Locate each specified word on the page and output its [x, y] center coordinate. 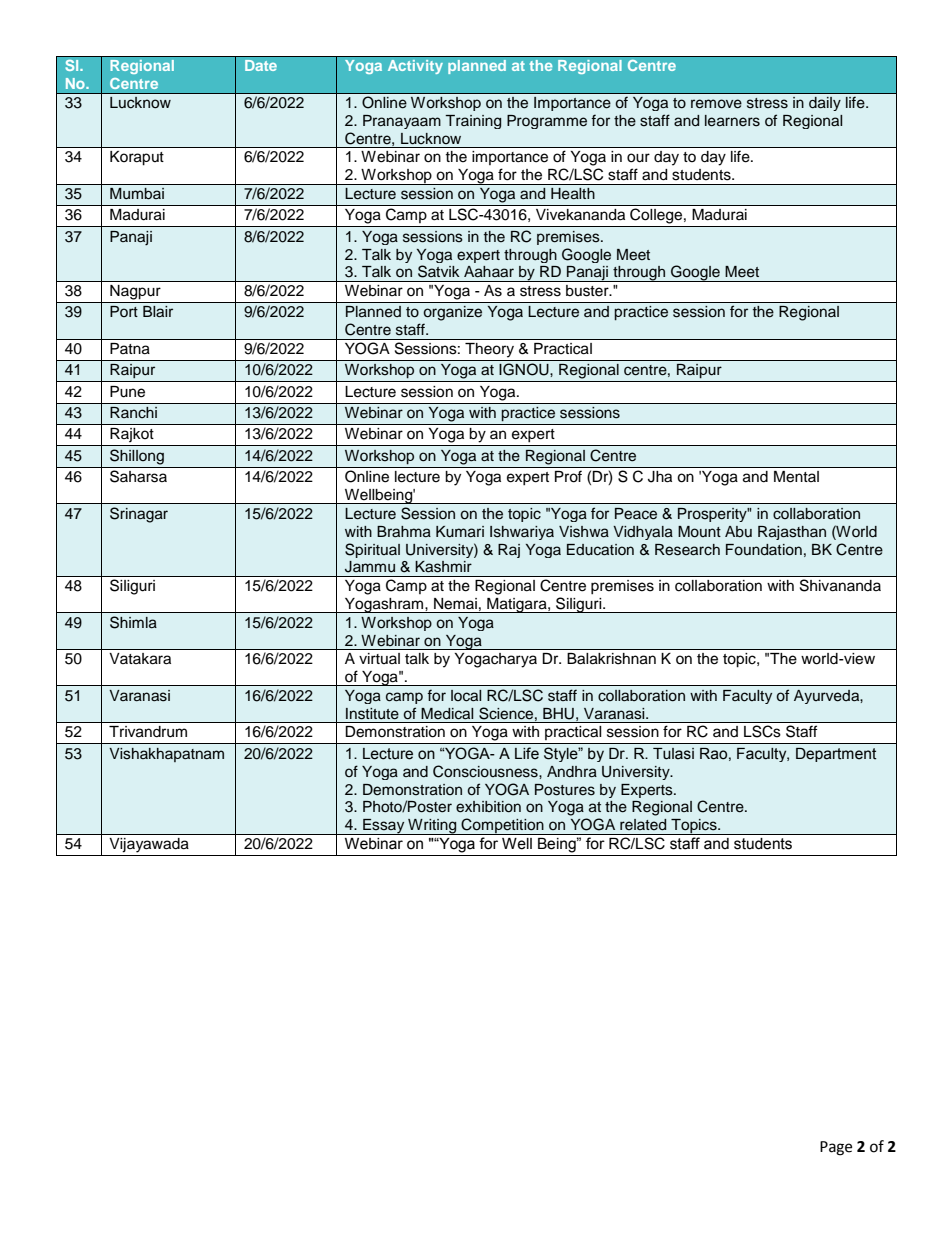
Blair [158, 312]
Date [261, 65]
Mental [796, 476]
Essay [384, 827]
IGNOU [525, 369]
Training [473, 122]
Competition [502, 826]
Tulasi [673, 754]
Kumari [460, 532]
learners [732, 121]
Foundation [764, 550]
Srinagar [139, 515]
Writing [432, 827]
